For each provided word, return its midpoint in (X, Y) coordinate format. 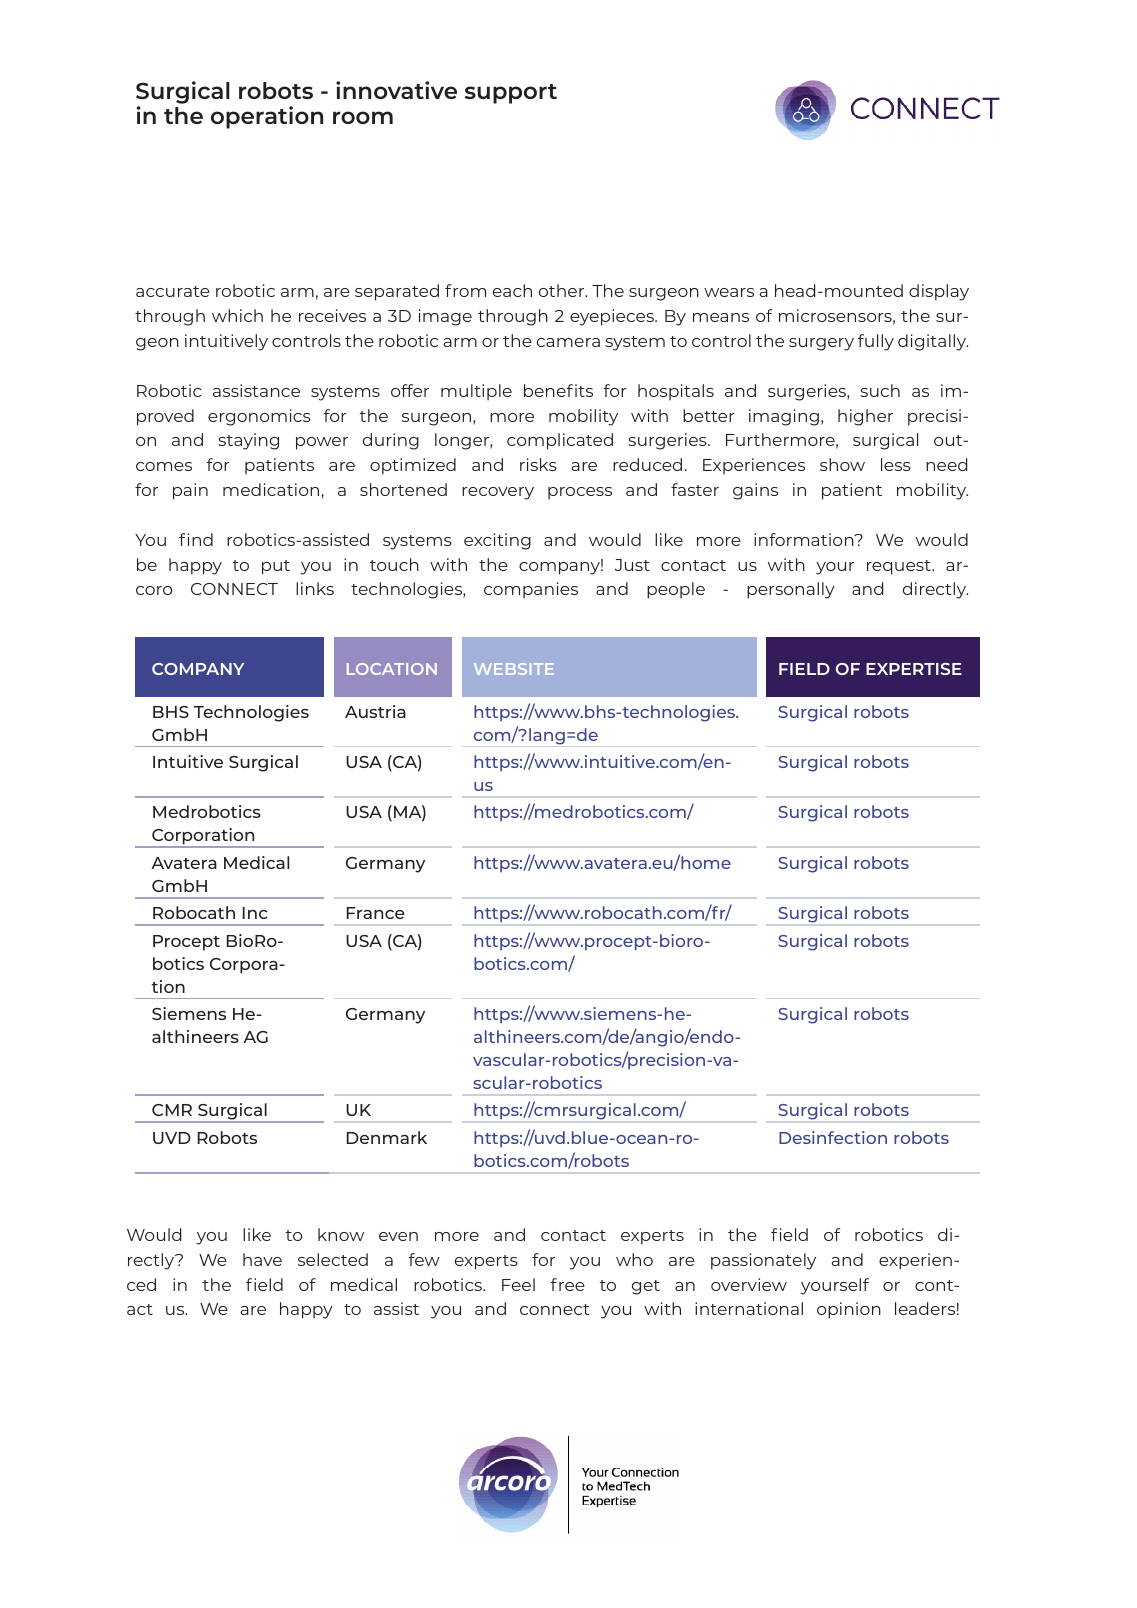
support (511, 94)
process (580, 493)
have (262, 1259)
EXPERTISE (914, 669)
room (363, 117)
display (939, 292)
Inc (255, 913)
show (842, 464)
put (276, 567)
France (376, 913)
